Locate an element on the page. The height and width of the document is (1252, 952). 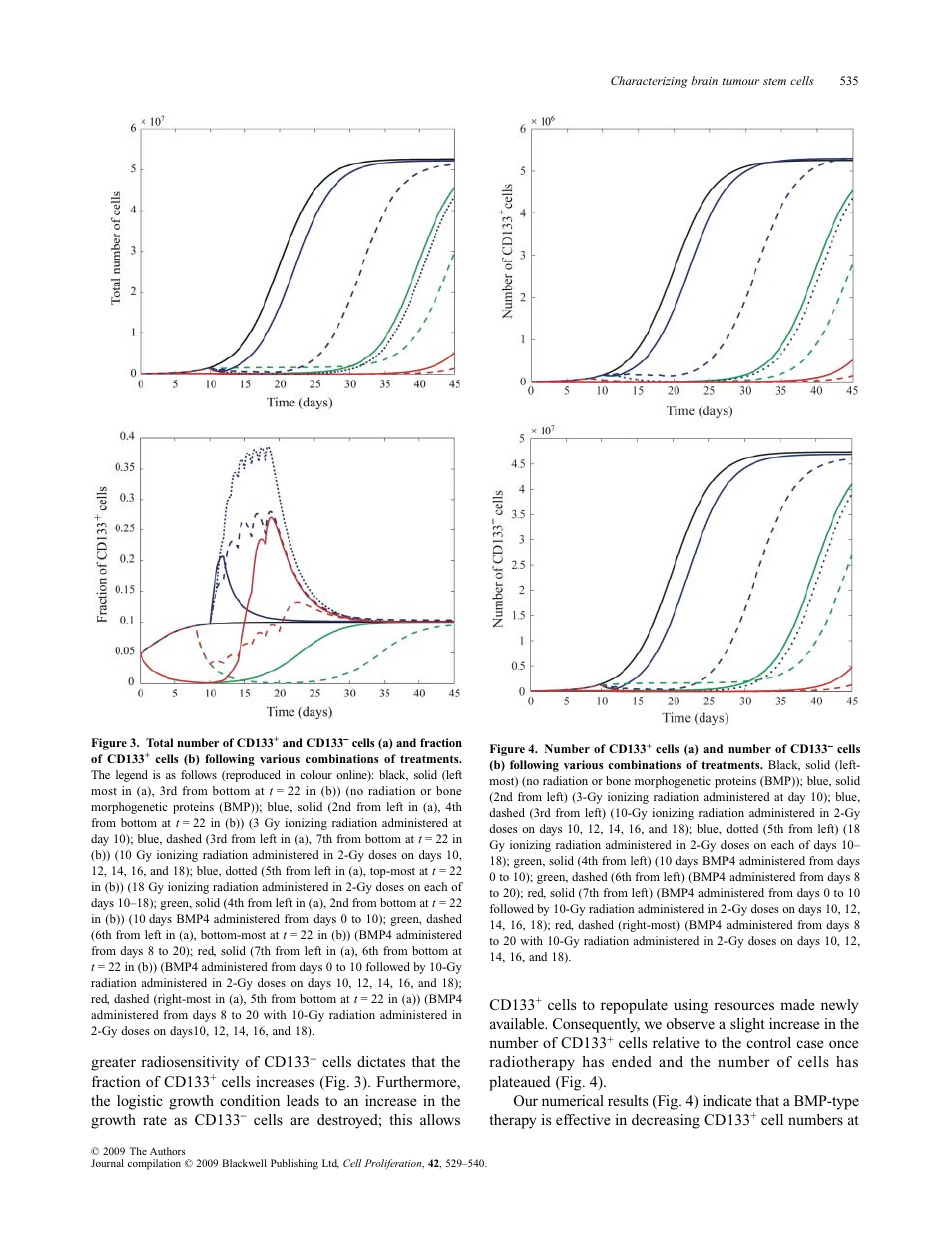
allows is located at coordinates (440, 1119).
